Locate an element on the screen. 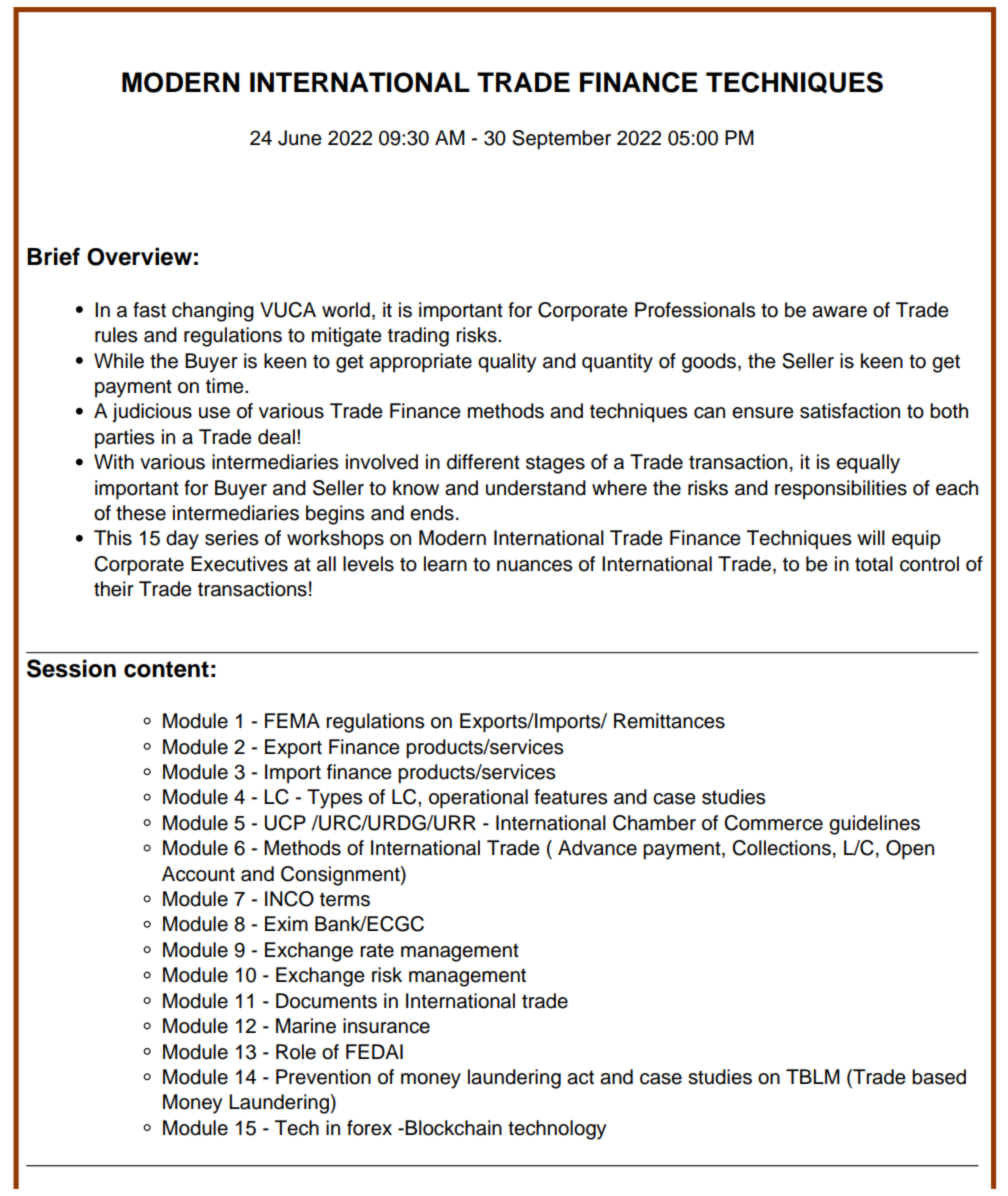 This screenshot has height=1196, width=1008. nuances is located at coordinates (534, 566).
